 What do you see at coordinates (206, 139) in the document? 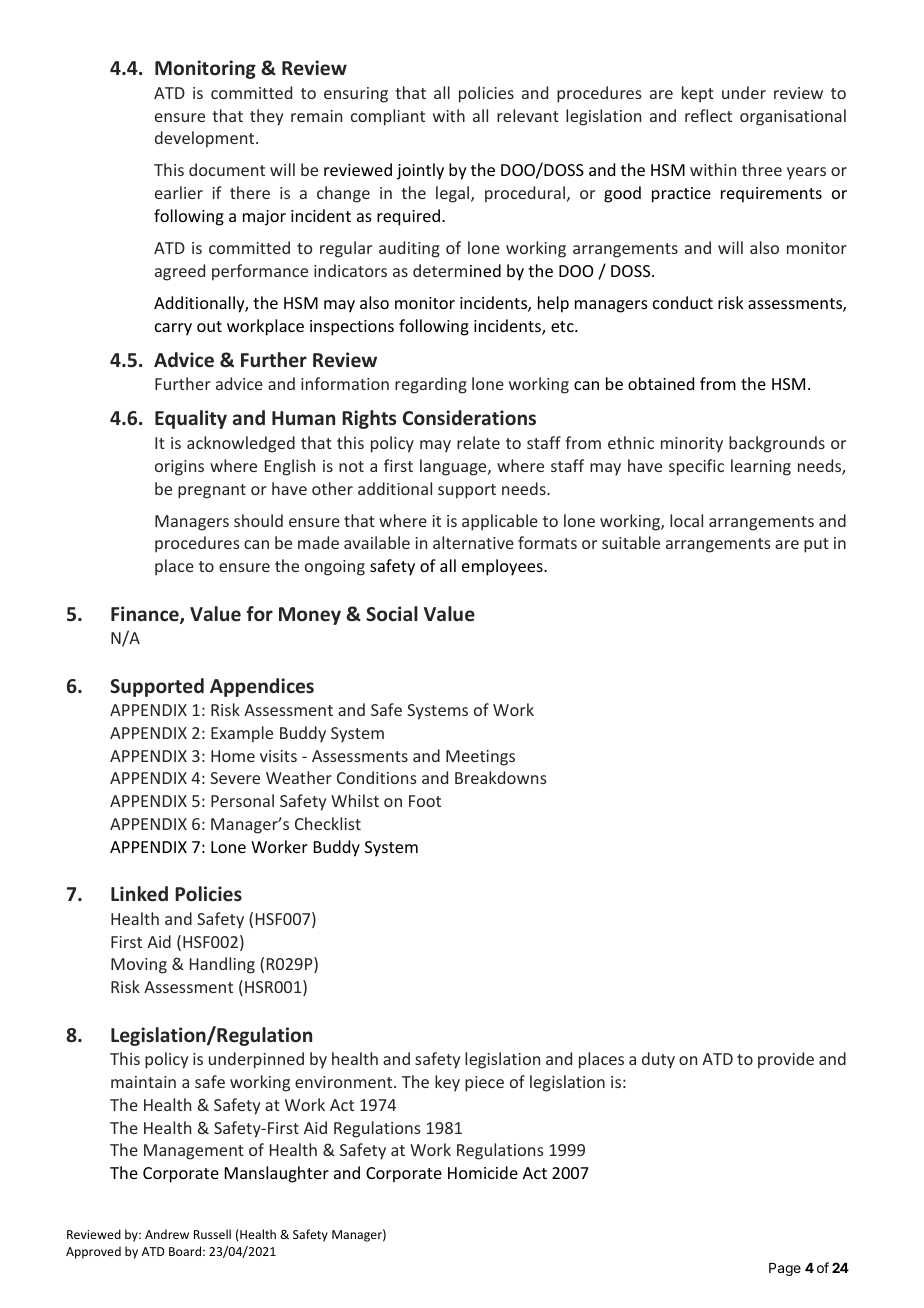
I see `development` at bounding box center [206, 139].
